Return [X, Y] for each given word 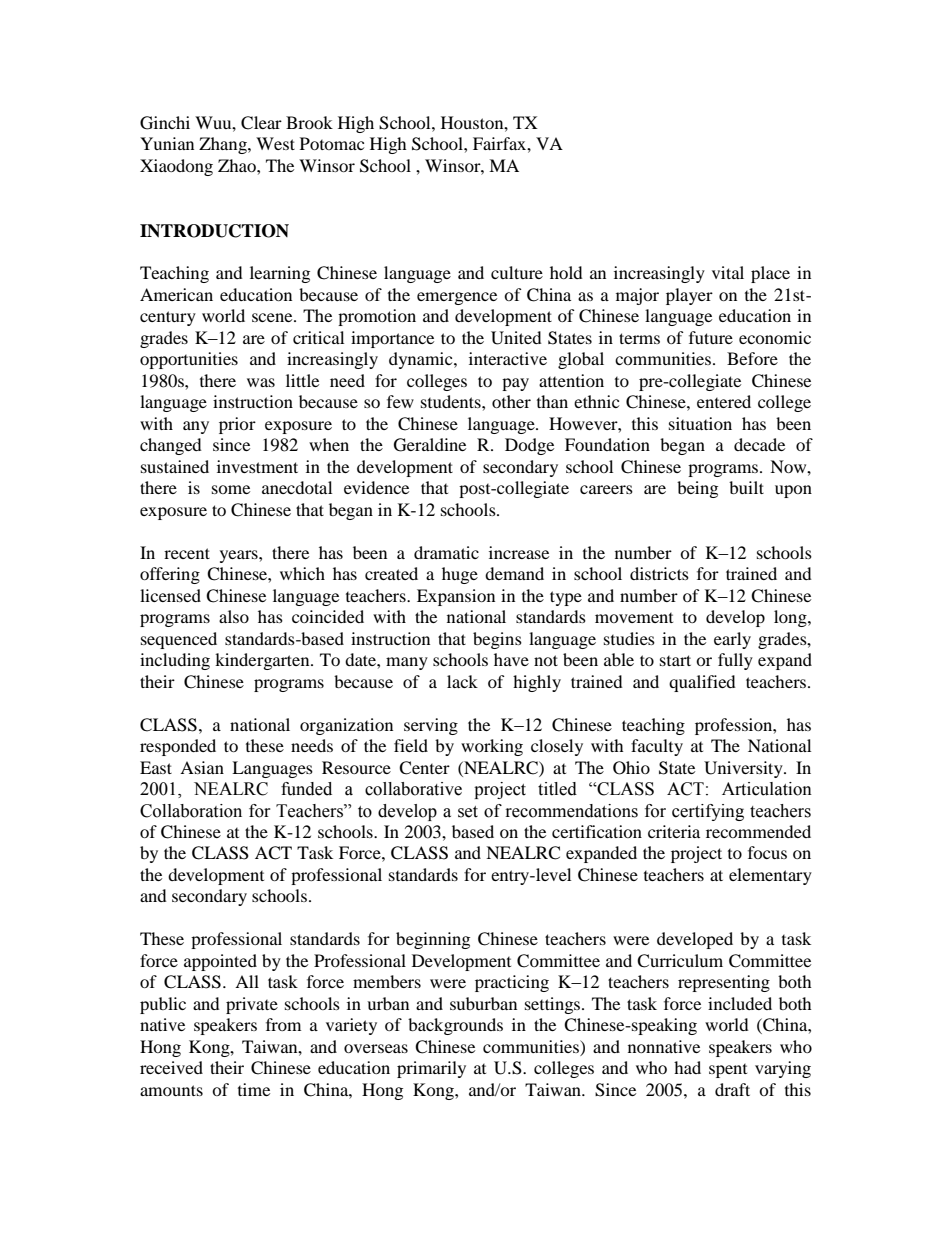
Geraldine [430, 445]
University [744, 769]
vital [728, 272]
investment [257, 466]
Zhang [224, 145]
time [254, 1089]
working [492, 747]
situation [700, 423]
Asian [202, 767]
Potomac [332, 143]
